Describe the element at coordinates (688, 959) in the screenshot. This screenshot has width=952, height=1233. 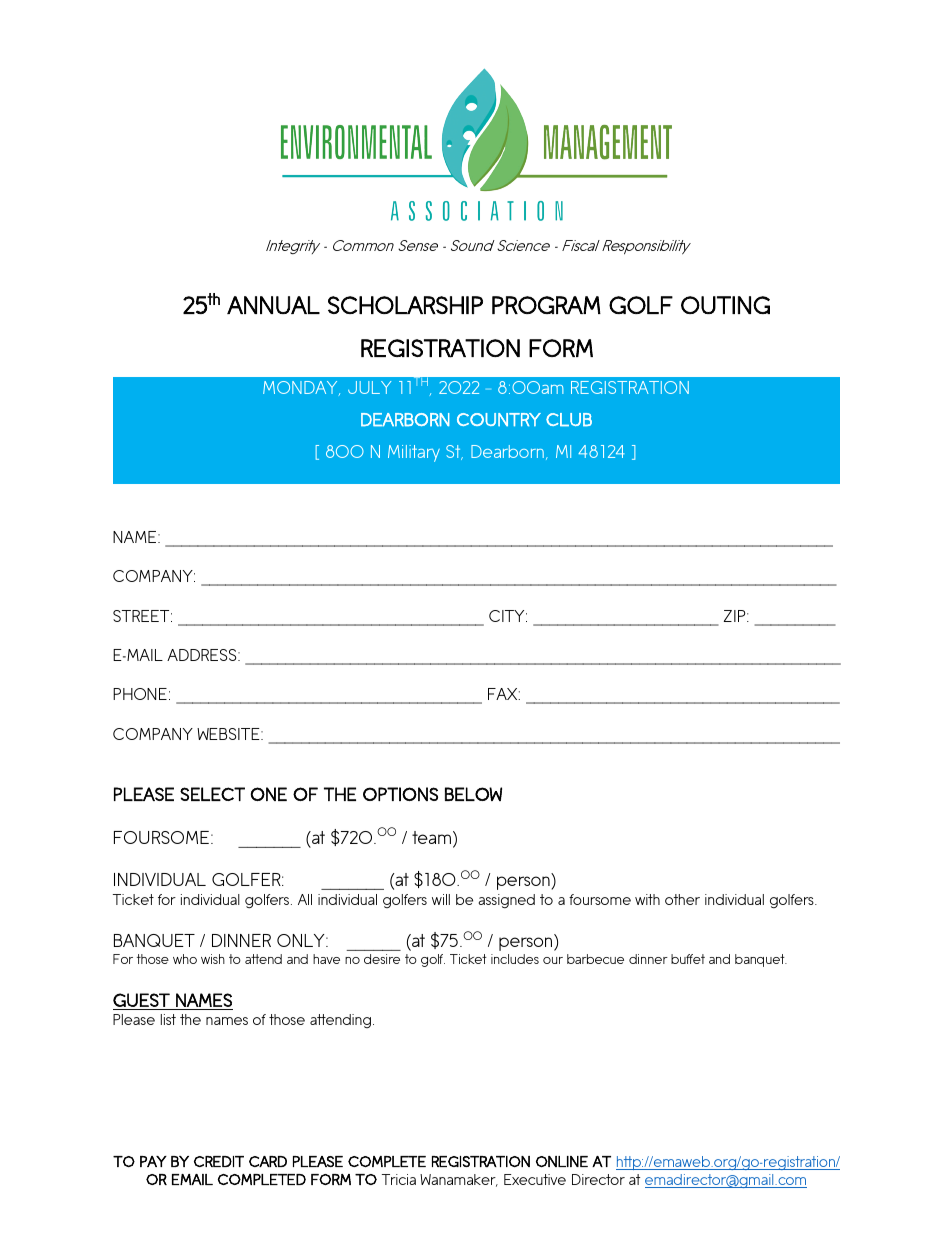
I see `buffet` at that location.
